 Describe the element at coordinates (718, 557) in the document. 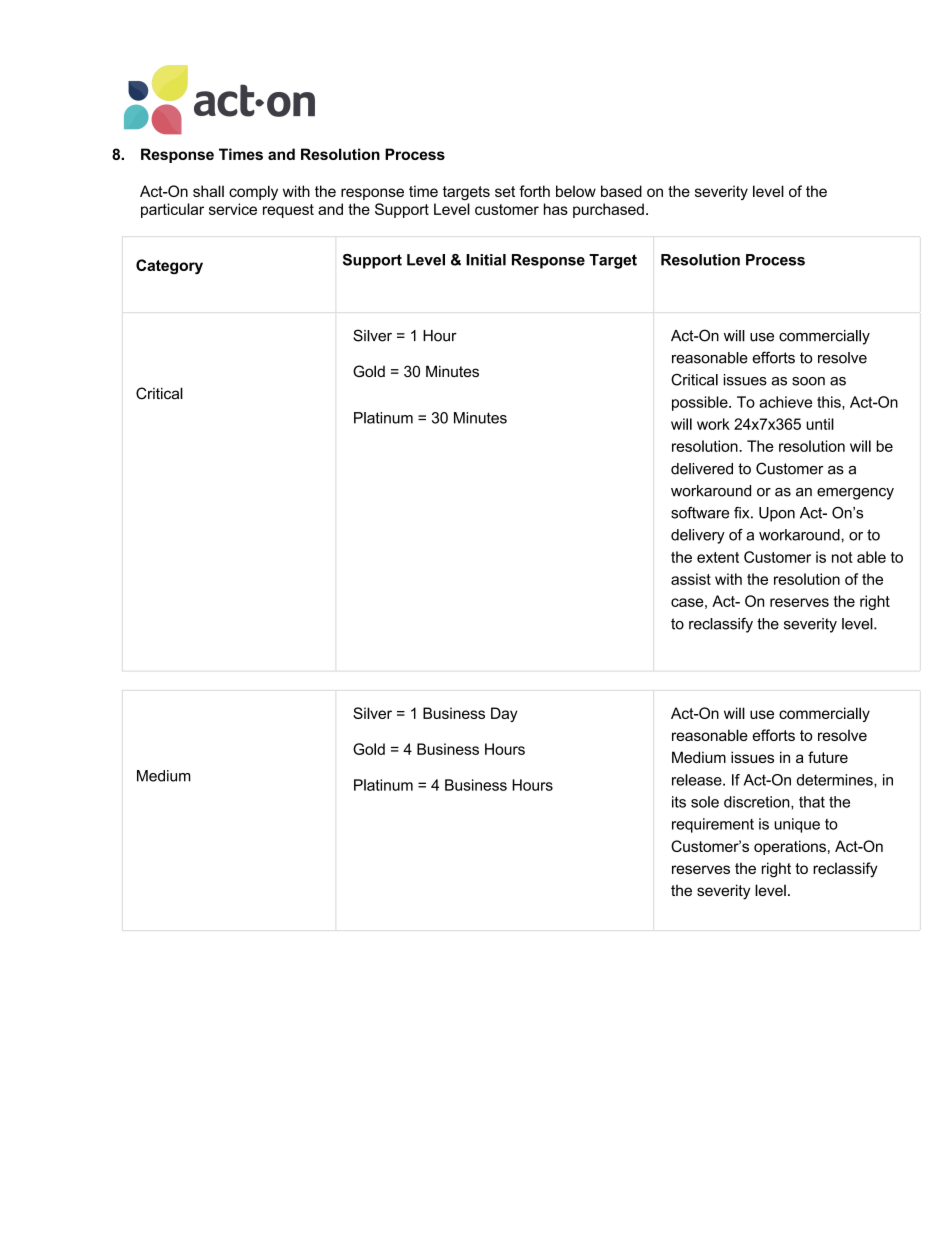

I see `extent` at that location.
